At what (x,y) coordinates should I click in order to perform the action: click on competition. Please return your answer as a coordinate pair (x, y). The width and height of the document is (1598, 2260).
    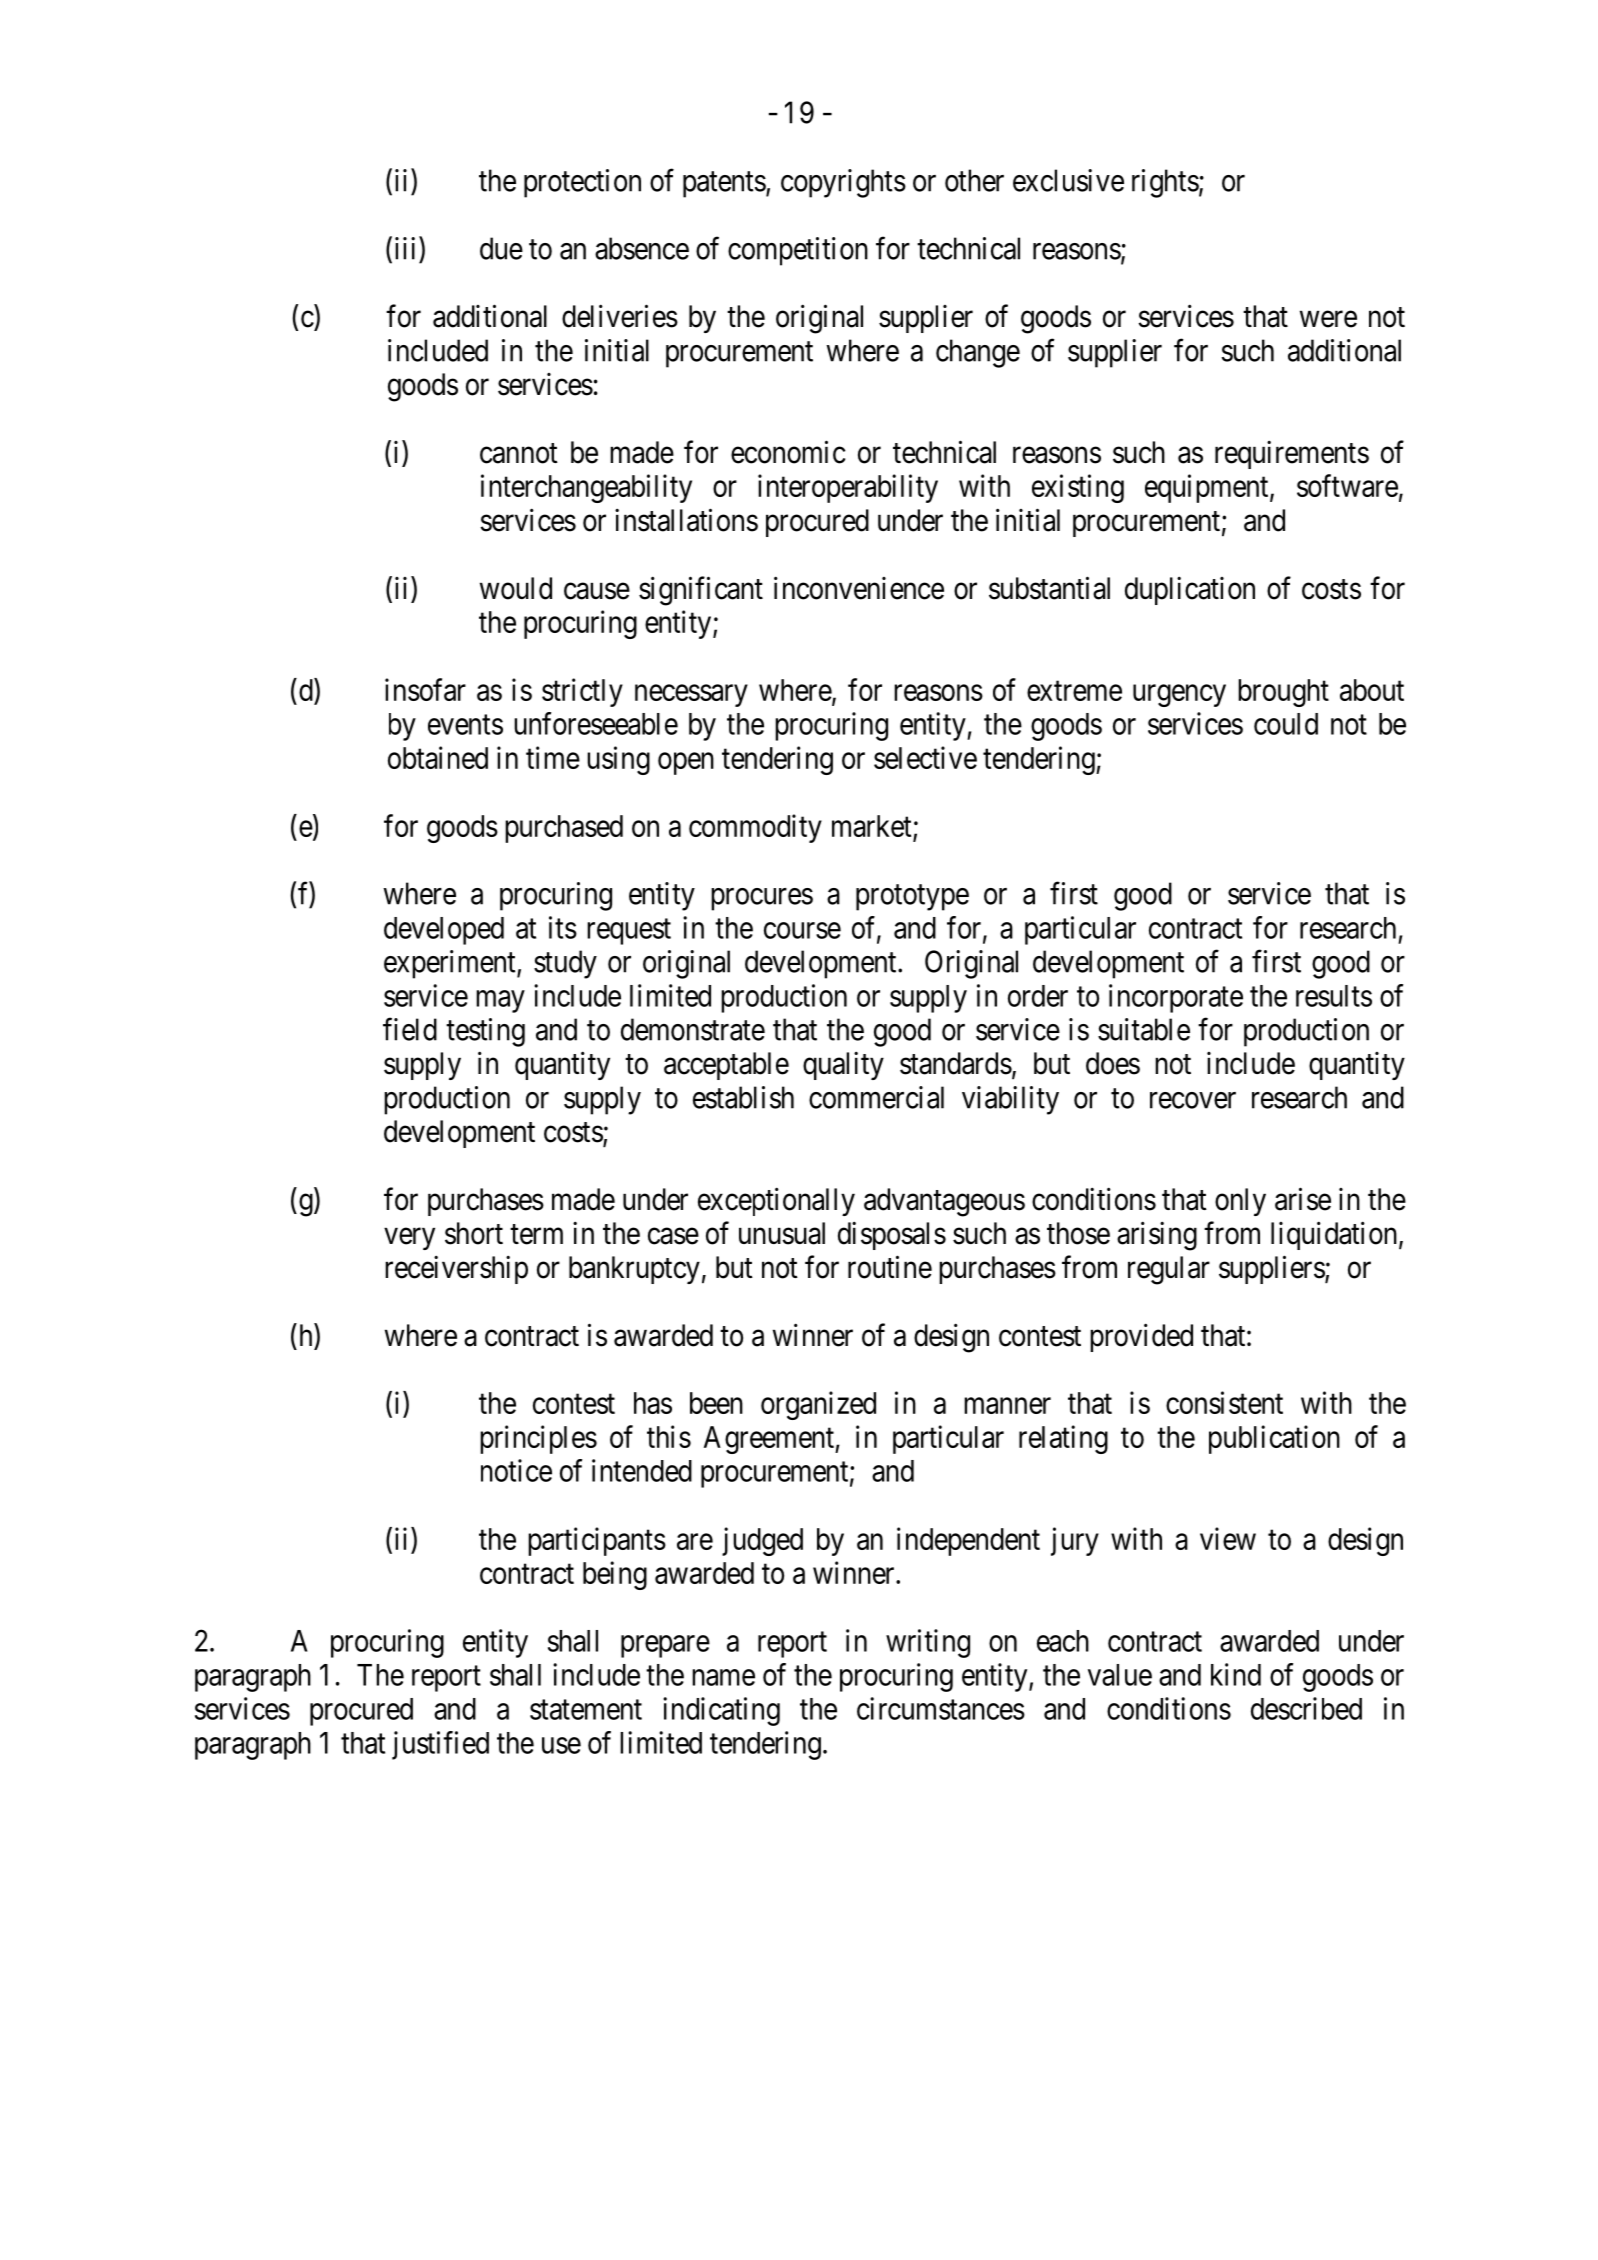
    Looking at the image, I should click on (798, 251).
